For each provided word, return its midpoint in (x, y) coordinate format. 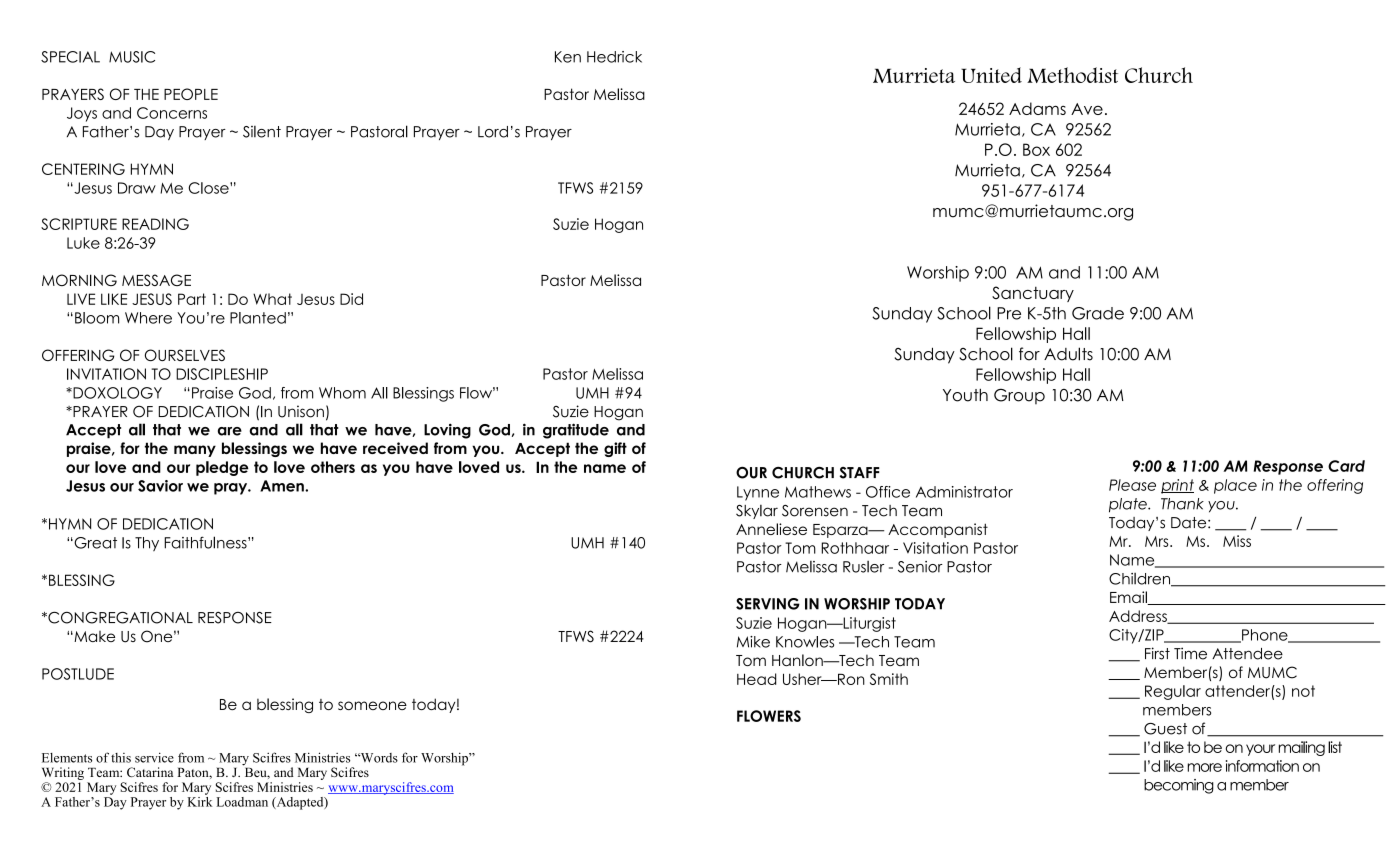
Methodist (1072, 75)
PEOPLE (191, 94)
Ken (568, 57)
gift (615, 449)
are (230, 431)
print (1177, 486)
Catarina (150, 772)
